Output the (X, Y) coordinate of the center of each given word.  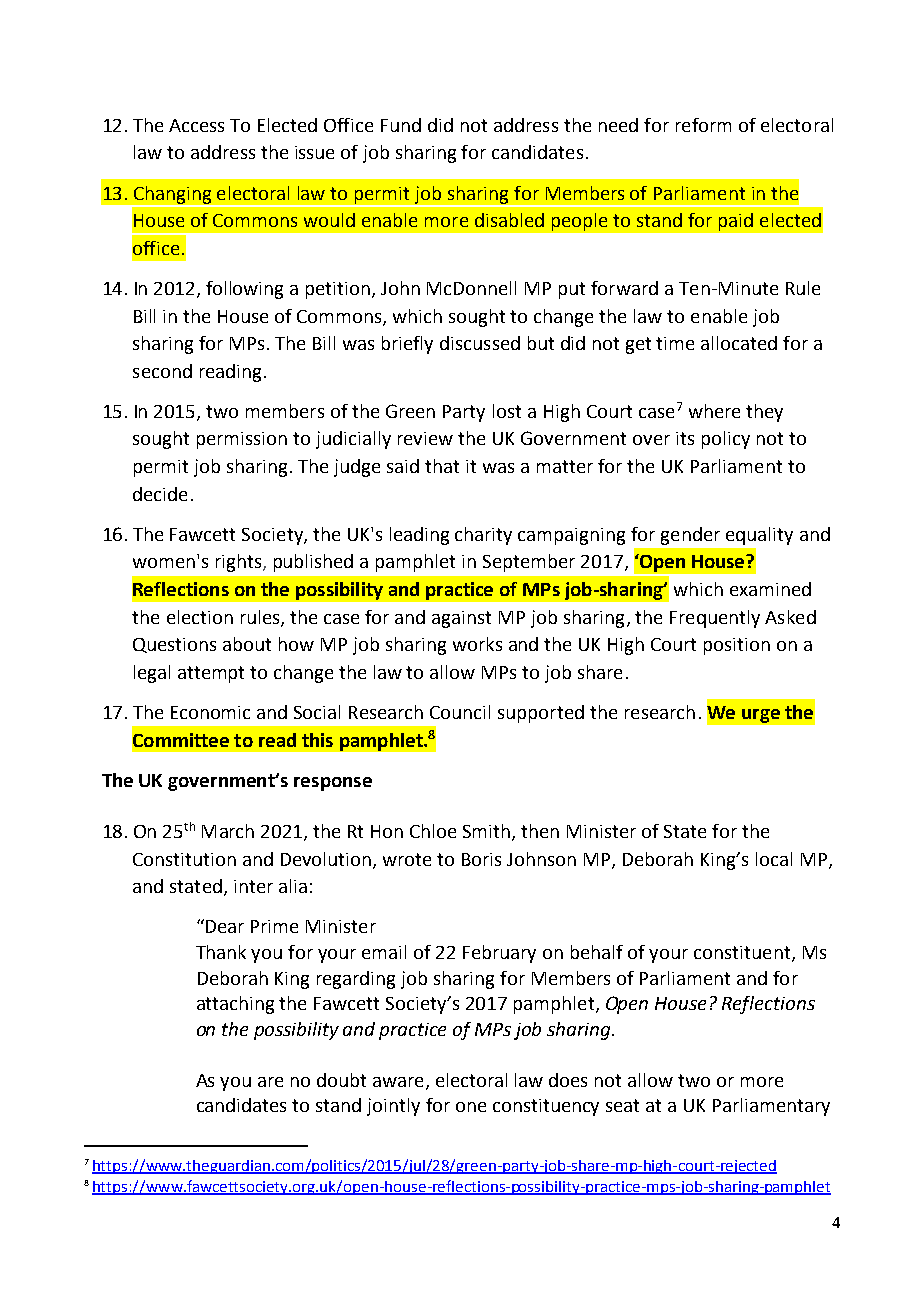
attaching (235, 1005)
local (774, 859)
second (162, 371)
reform (703, 125)
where (714, 411)
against (461, 619)
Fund (401, 125)
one (471, 1107)
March (228, 831)
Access (196, 125)
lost (507, 411)
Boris (481, 859)
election (200, 617)
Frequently (715, 619)
